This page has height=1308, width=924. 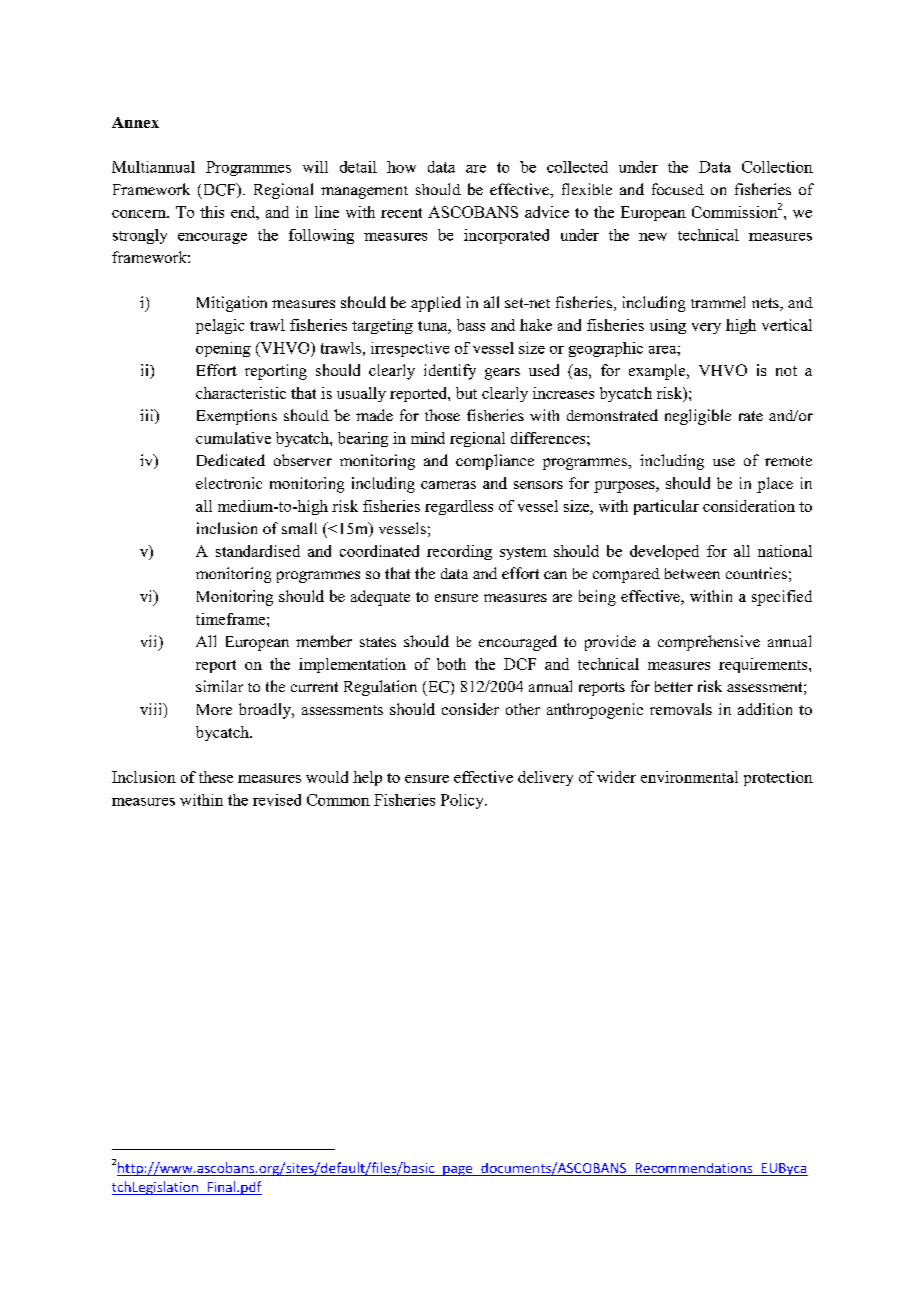 I want to click on these, so click(x=216, y=777).
